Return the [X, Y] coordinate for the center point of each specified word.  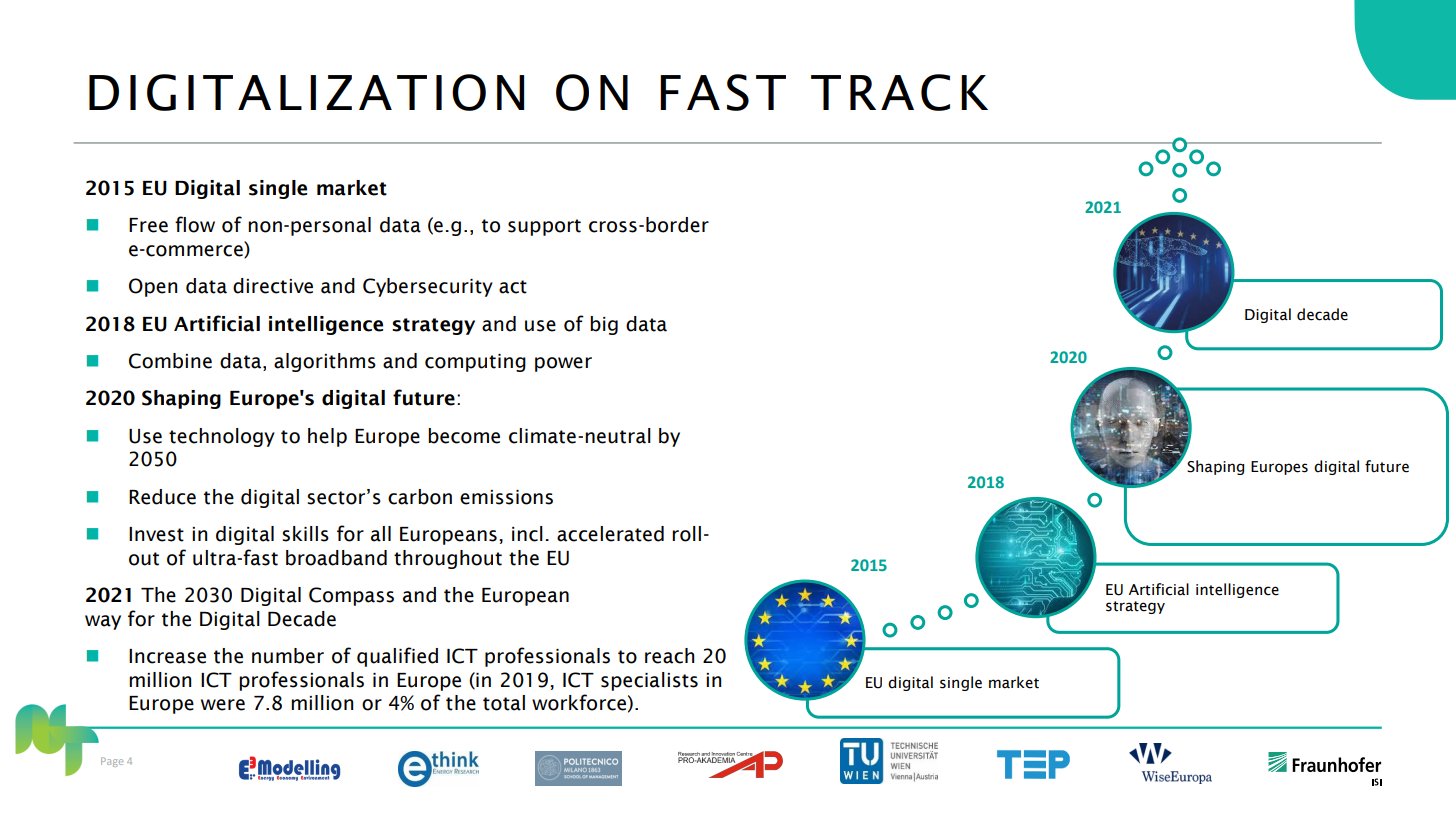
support [544, 227]
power [563, 364]
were [223, 705]
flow [195, 224]
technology [222, 437]
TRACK [899, 92]
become [464, 436]
